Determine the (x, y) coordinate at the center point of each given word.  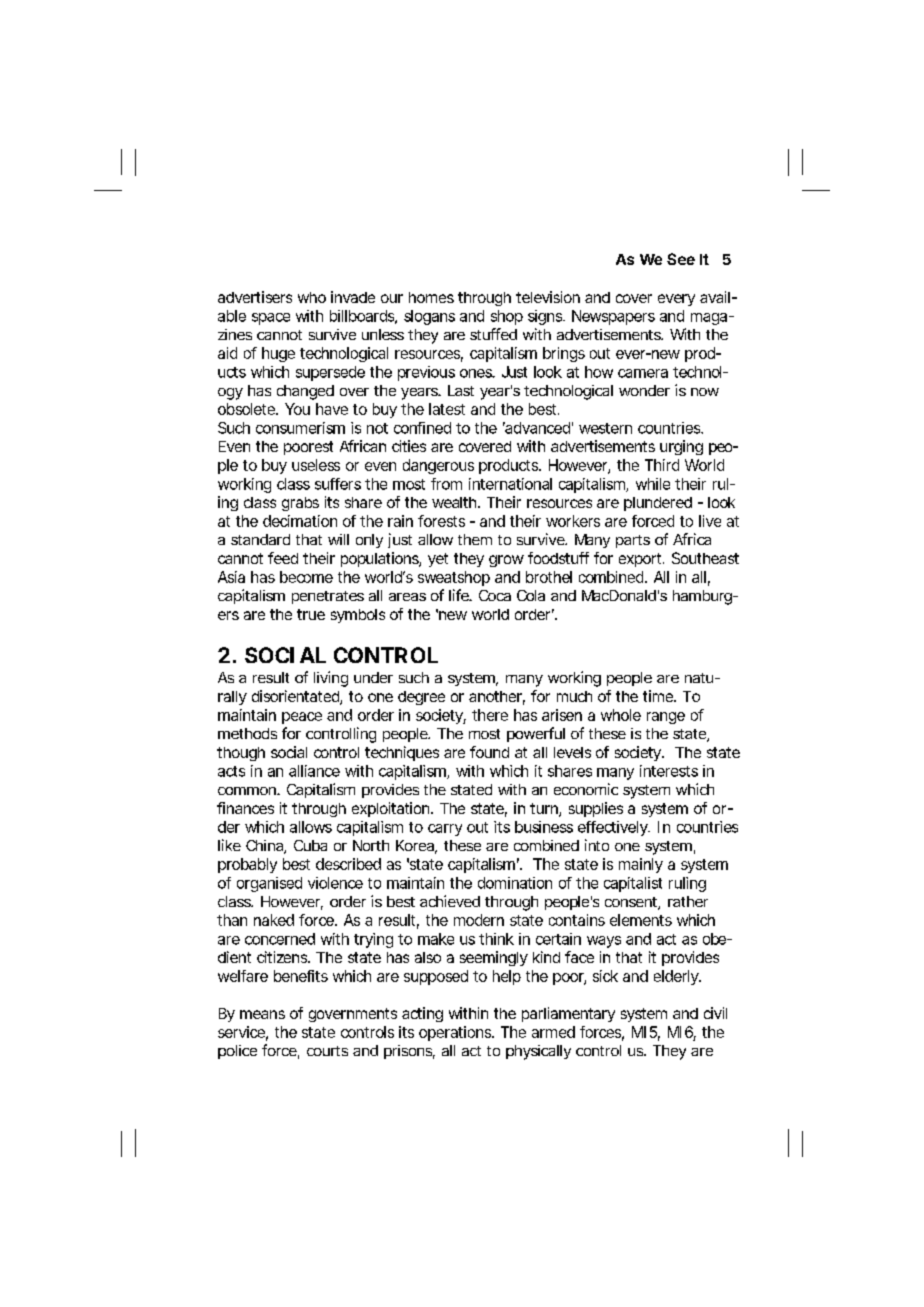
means (262, 1014)
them (475, 539)
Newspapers (613, 317)
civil (715, 1013)
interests (669, 771)
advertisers (255, 297)
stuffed (493, 334)
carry (445, 830)
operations (456, 1033)
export (641, 560)
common (248, 791)
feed (283, 558)
